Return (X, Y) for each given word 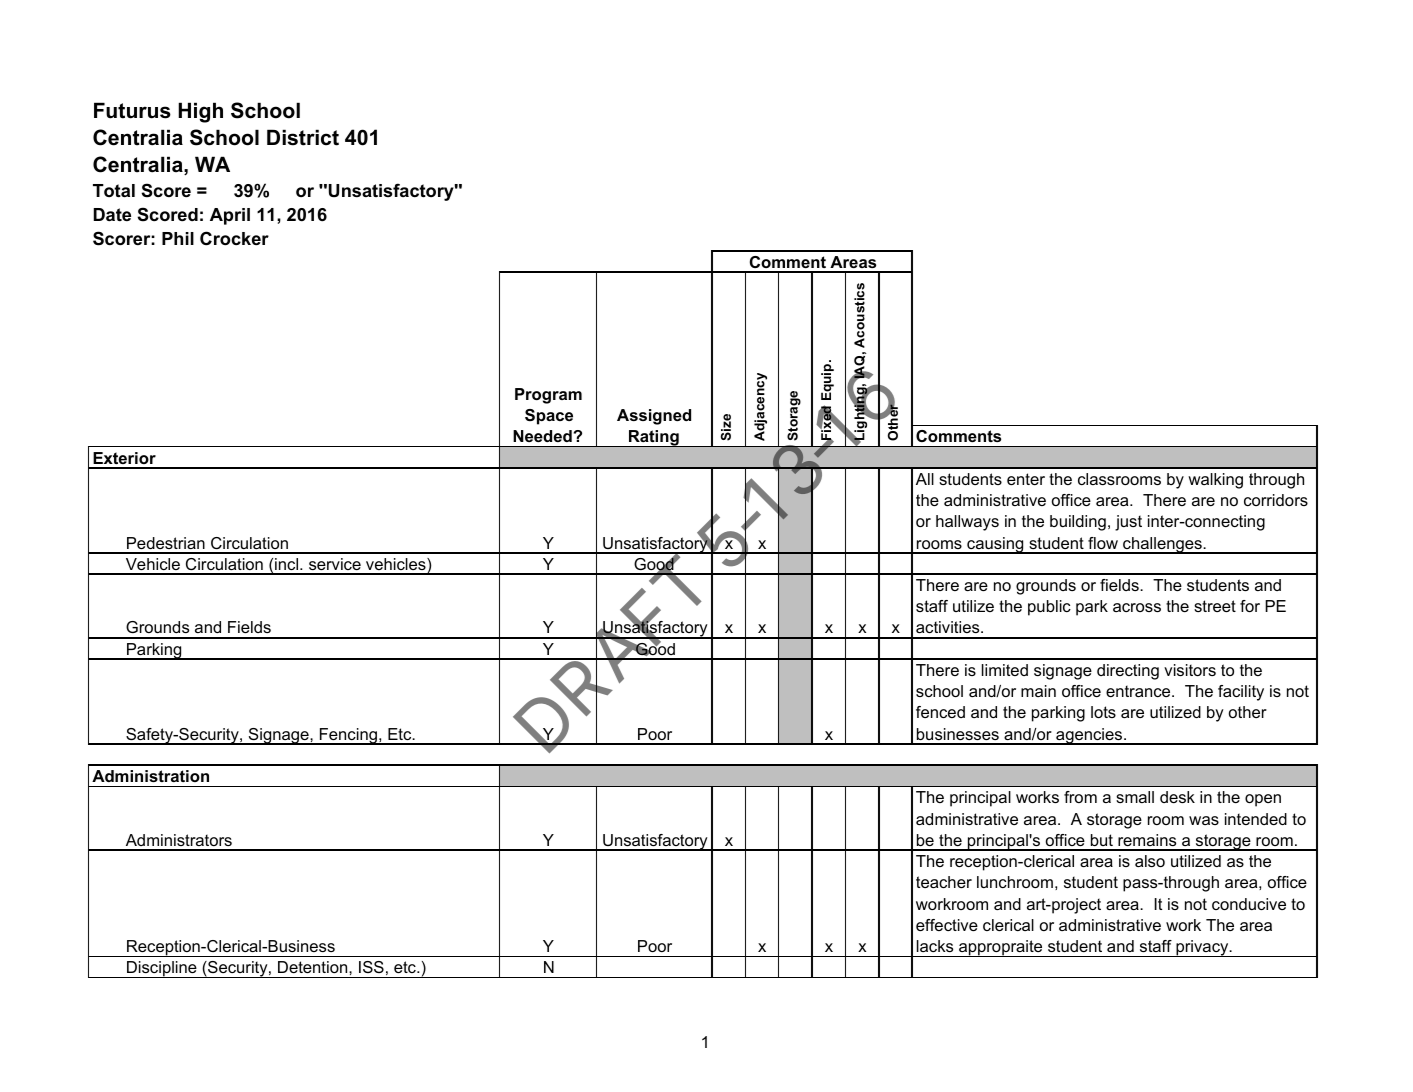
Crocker (234, 238)
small (1135, 797)
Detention (314, 967)
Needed (543, 436)
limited (1005, 670)
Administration (150, 776)
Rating (654, 438)
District (303, 137)
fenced (940, 712)
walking (1215, 481)
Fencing (348, 736)
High (200, 112)
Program (548, 396)
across (1137, 607)
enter (1026, 479)
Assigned (654, 417)
